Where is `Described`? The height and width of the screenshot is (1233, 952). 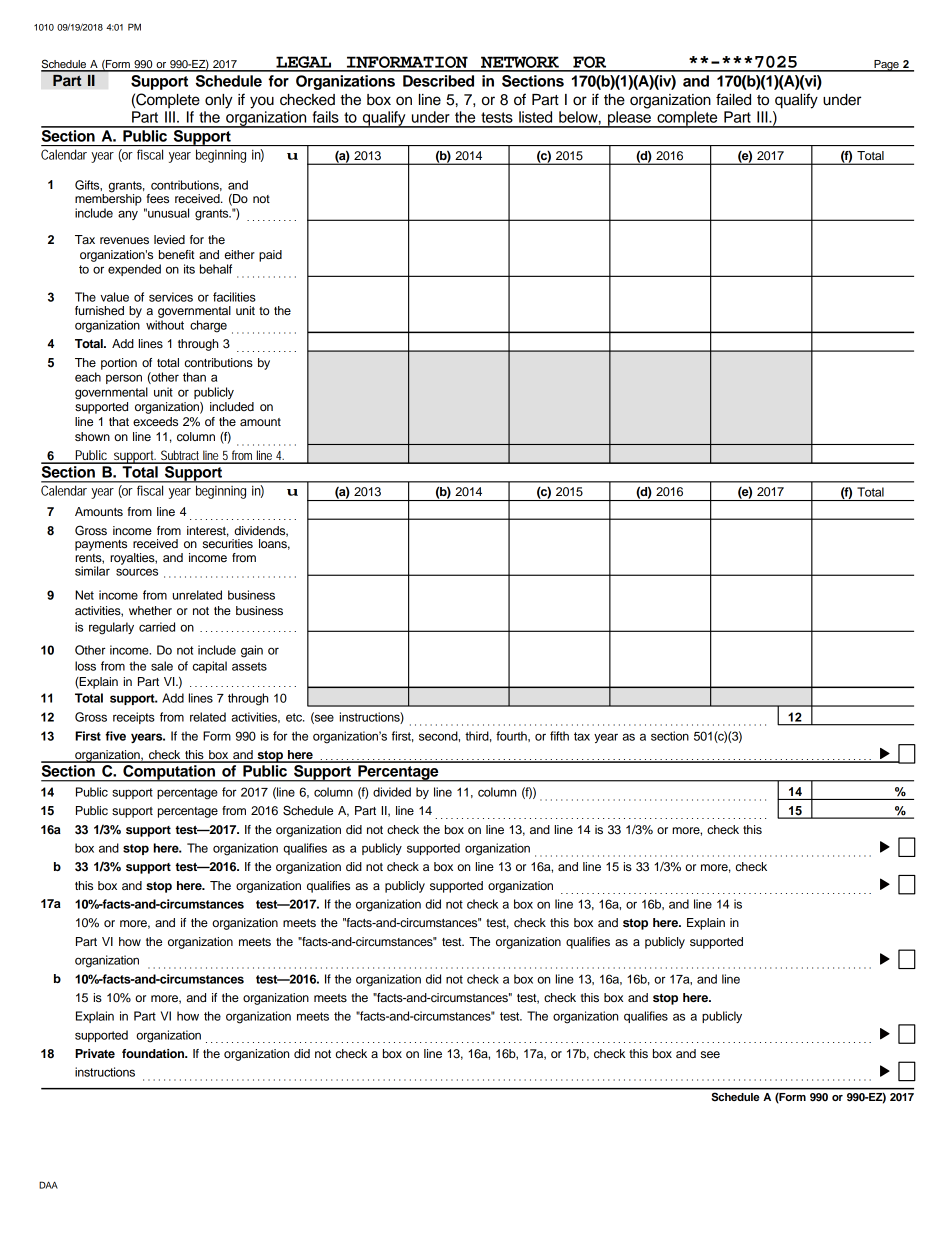 Described is located at coordinates (438, 81).
